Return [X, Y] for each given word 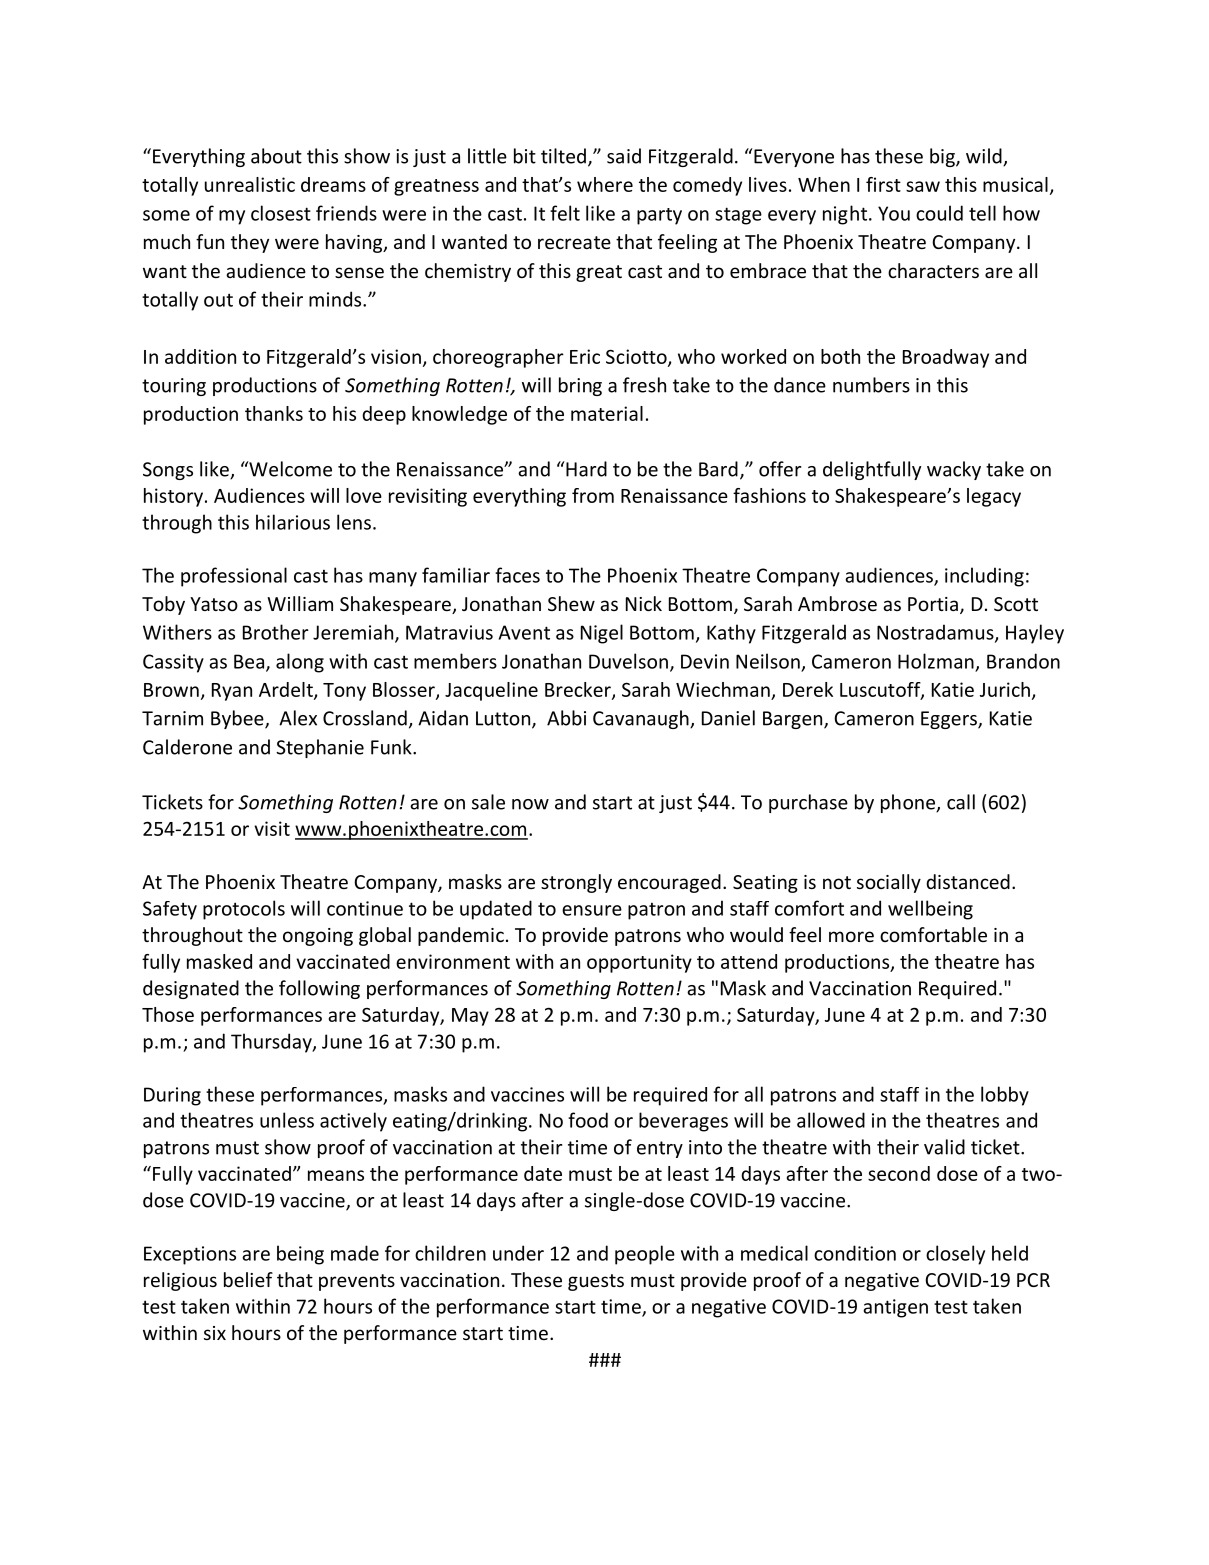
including [984, 577]
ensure [592, 910]
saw [923, 186]
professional [234, 577]
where [605, 184]
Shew [571, 603]
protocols [244, 910]
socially [889, 883]
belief [248, 1279]
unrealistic [250, 184]
